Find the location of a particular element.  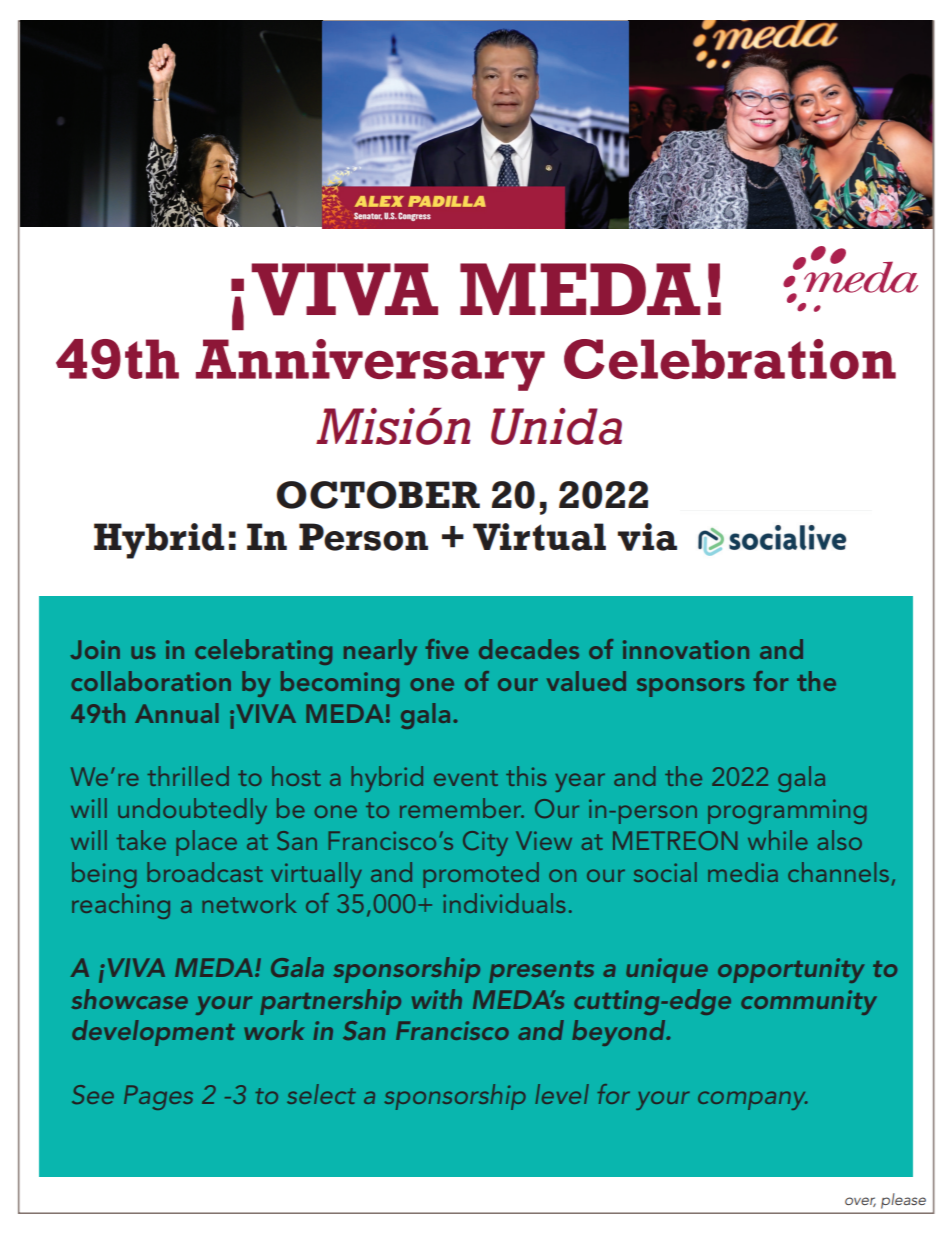

Pages is located at coordinates (158, 1097).
